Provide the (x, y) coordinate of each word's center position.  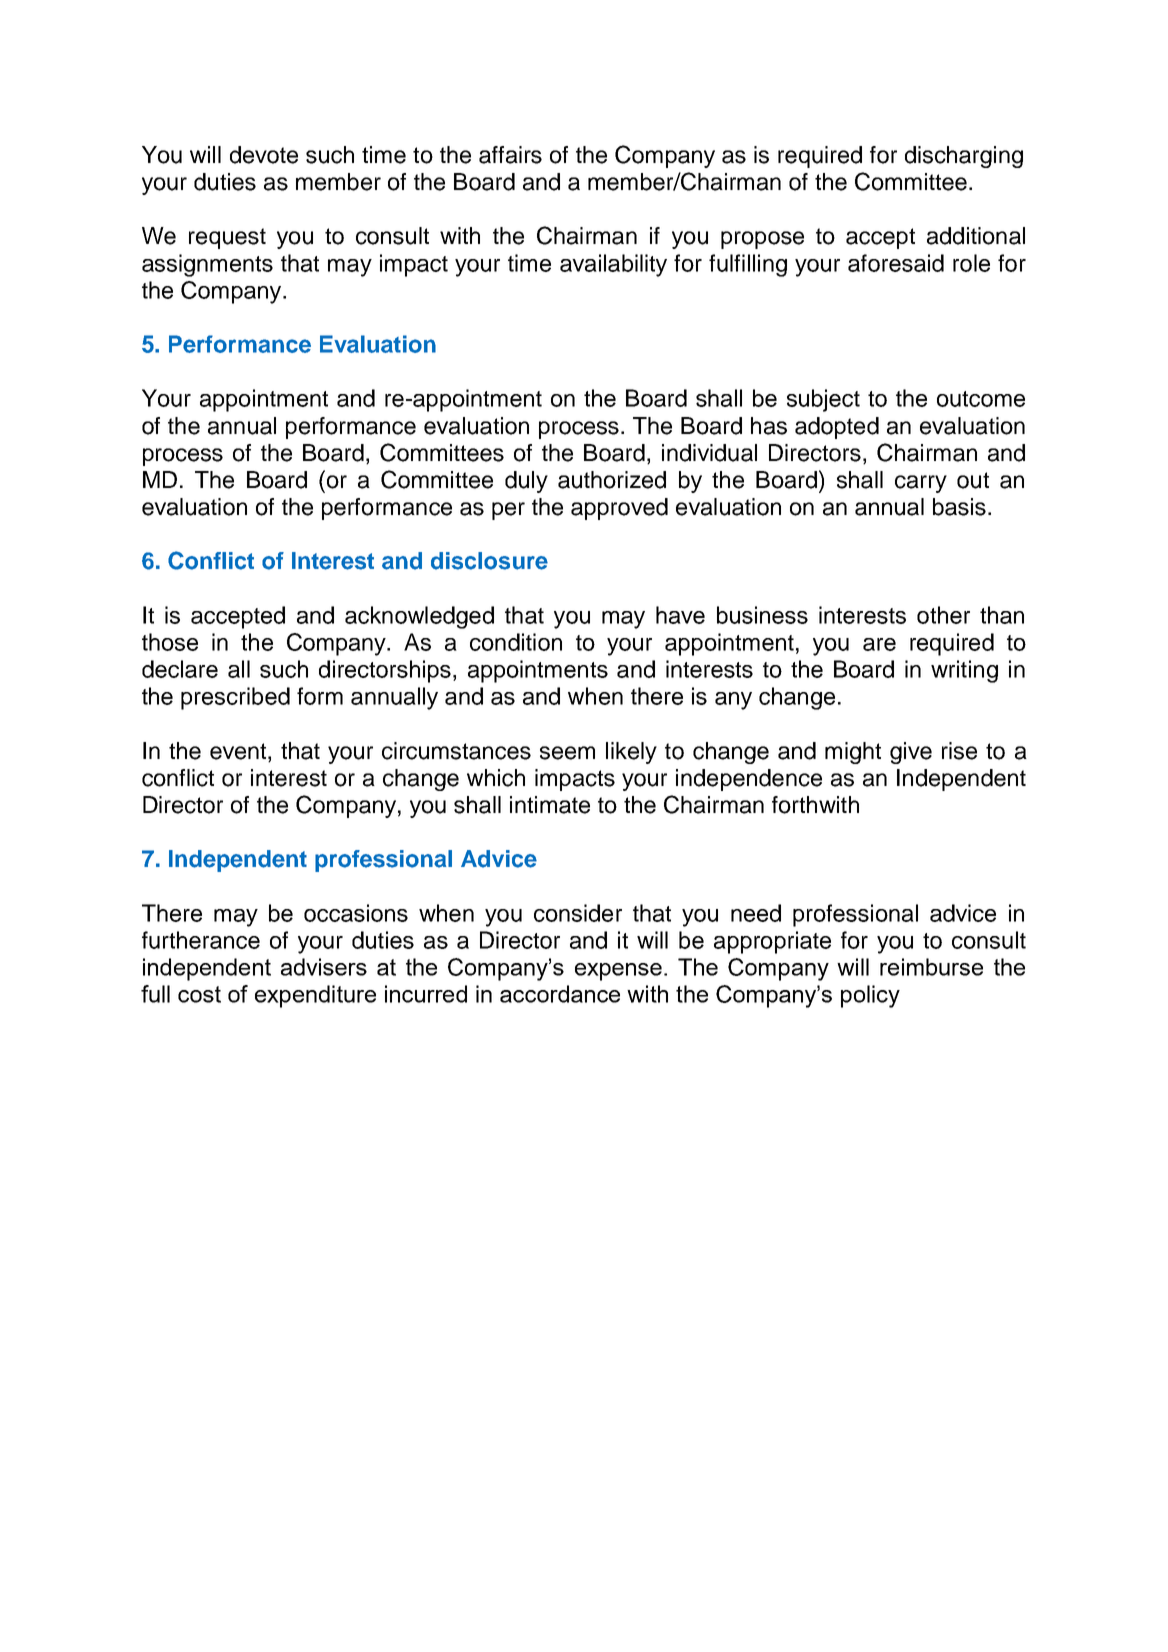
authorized (612, 480)
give (911, 753)
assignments (207, 265)
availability (613, 265)
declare (180, 669)
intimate (550, 805)
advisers (324, 967)
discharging (964, 157)
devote (264, 155)
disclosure (489, 561)
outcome (981, 399)
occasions (356, 913)
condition (516, 642)
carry (921, 484)
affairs (510, 155)
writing (964, 671)
